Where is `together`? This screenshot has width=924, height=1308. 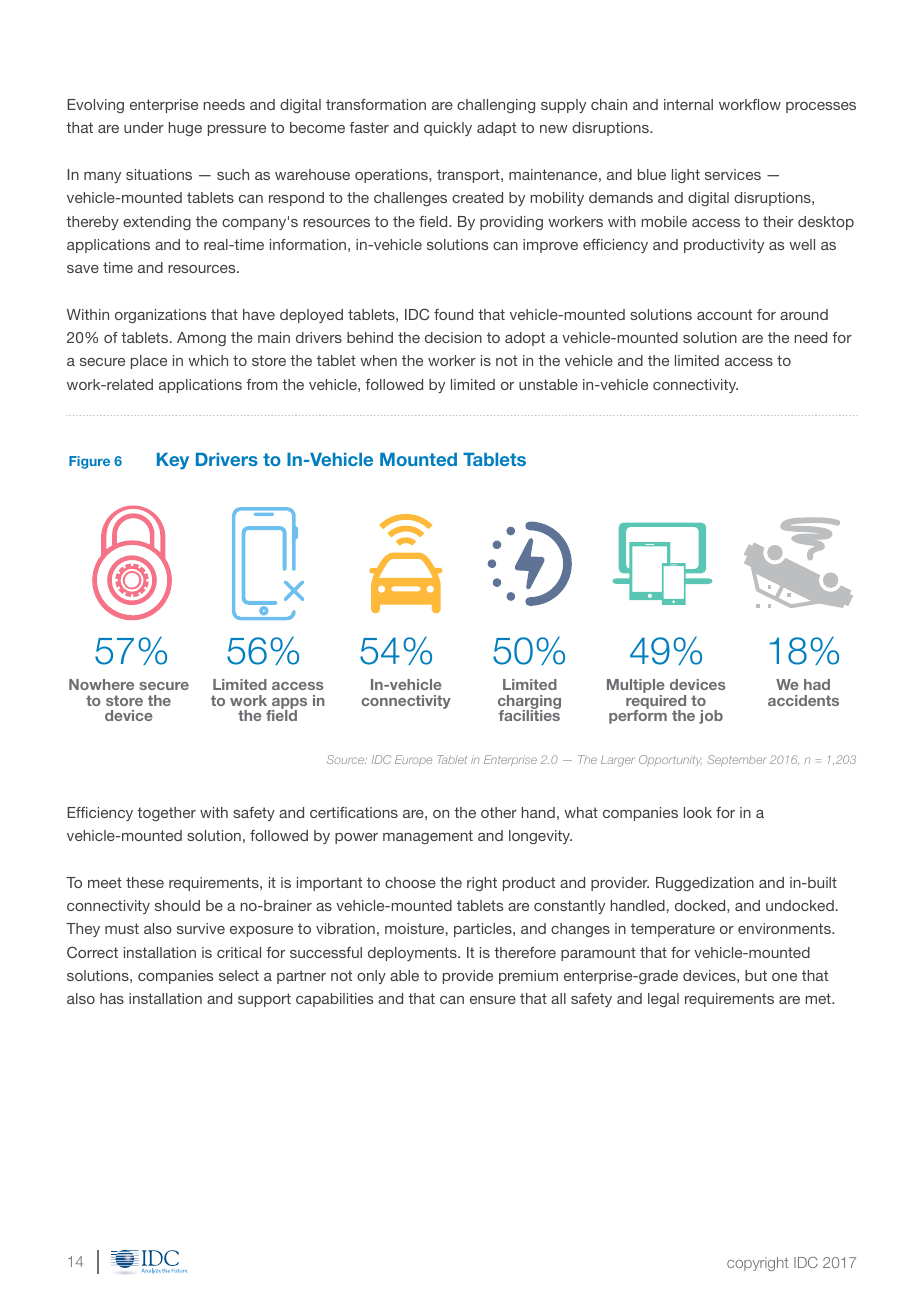 together is located at coordinates (166, 814).
